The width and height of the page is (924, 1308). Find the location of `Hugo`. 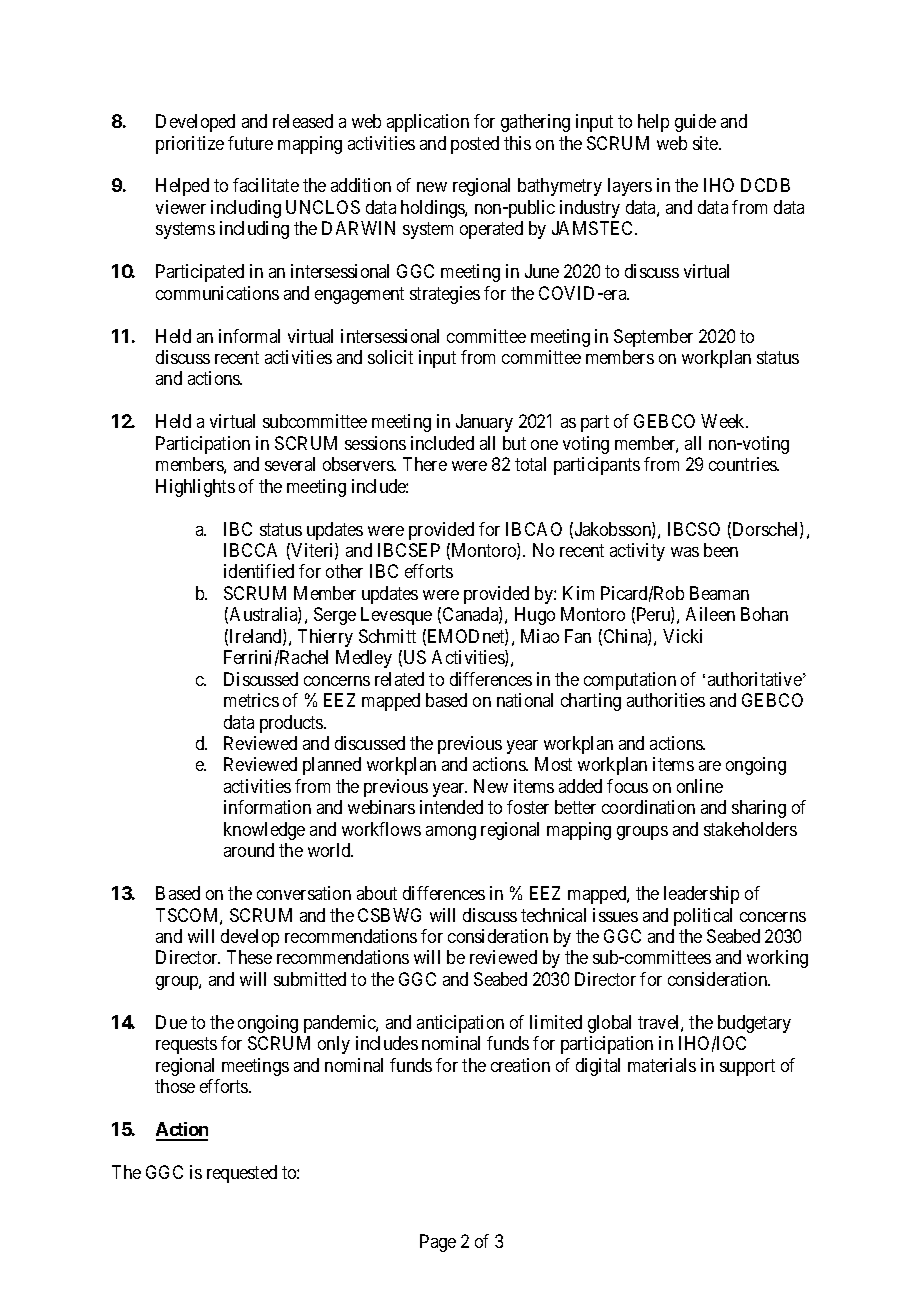

Hugo is located at coordinates (535, 616).
